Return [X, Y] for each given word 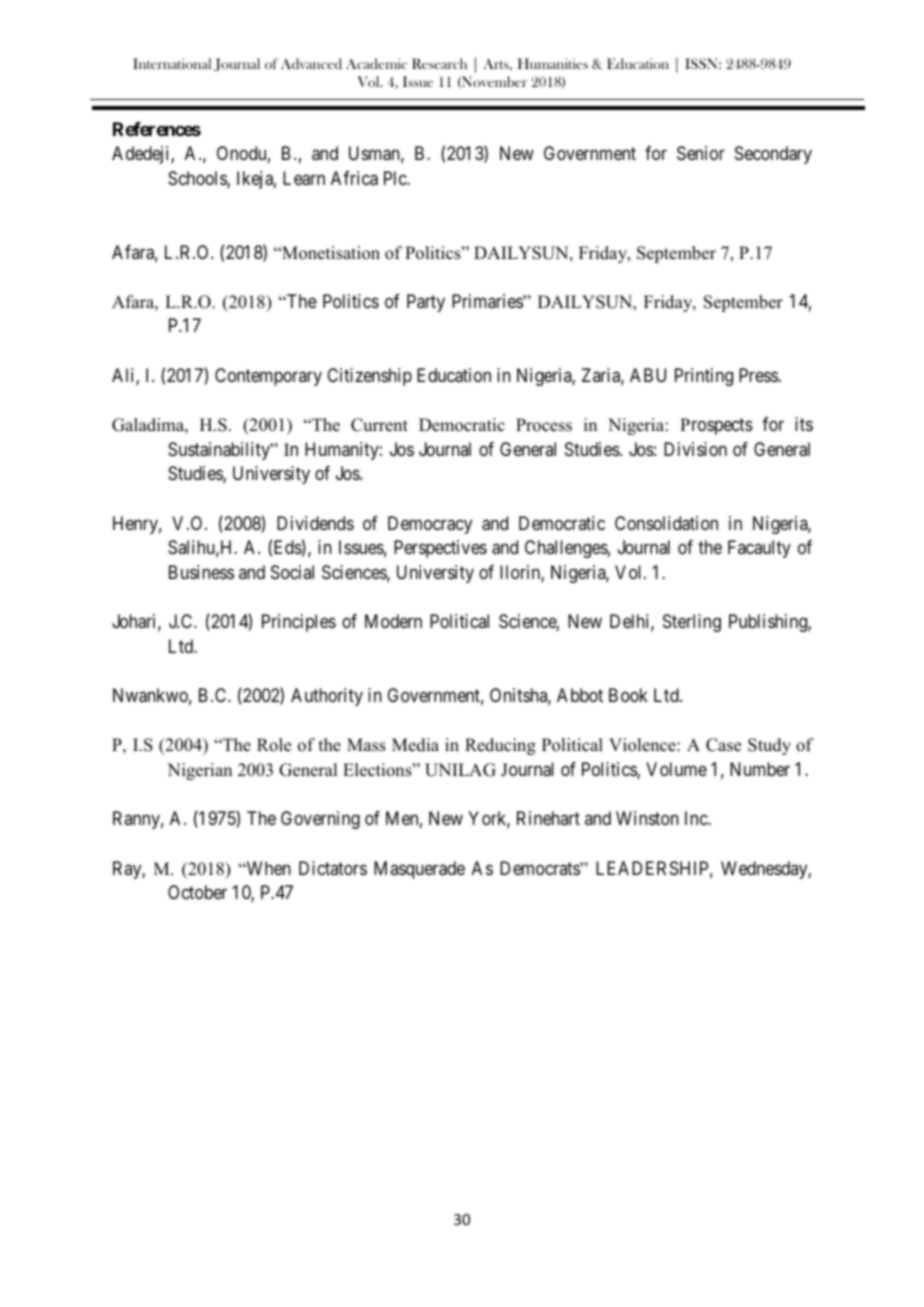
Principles [299, 623]
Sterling [692, 623]
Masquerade [419, 870]
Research [439, 63]
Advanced [311, 63]
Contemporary [268, 377]
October [197, 892]
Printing [704, 377]
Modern [393, 621]
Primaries [488, 301]
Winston [647, 818]
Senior [701, 153]
